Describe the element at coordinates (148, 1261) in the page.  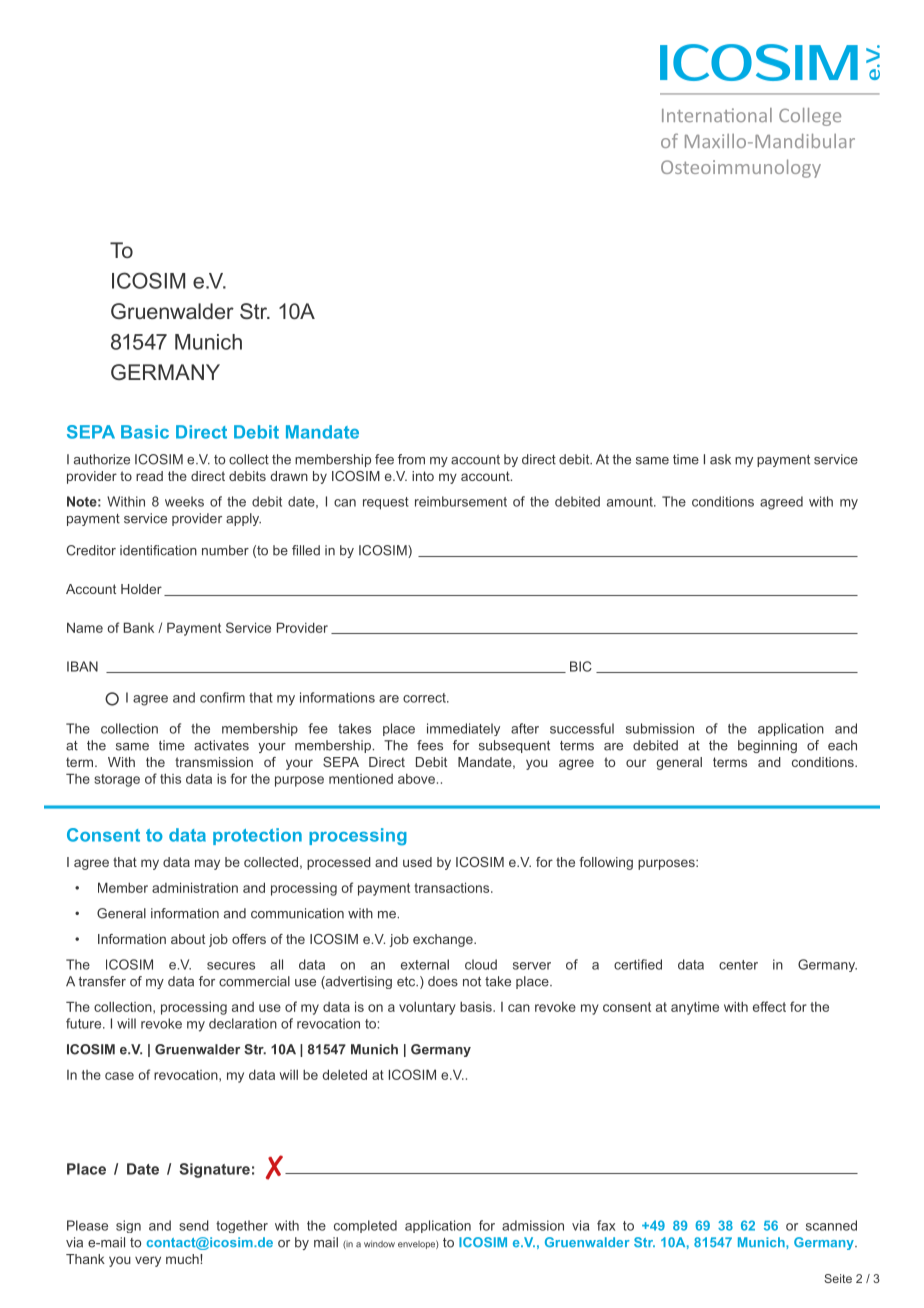
I see `very` at that location.
